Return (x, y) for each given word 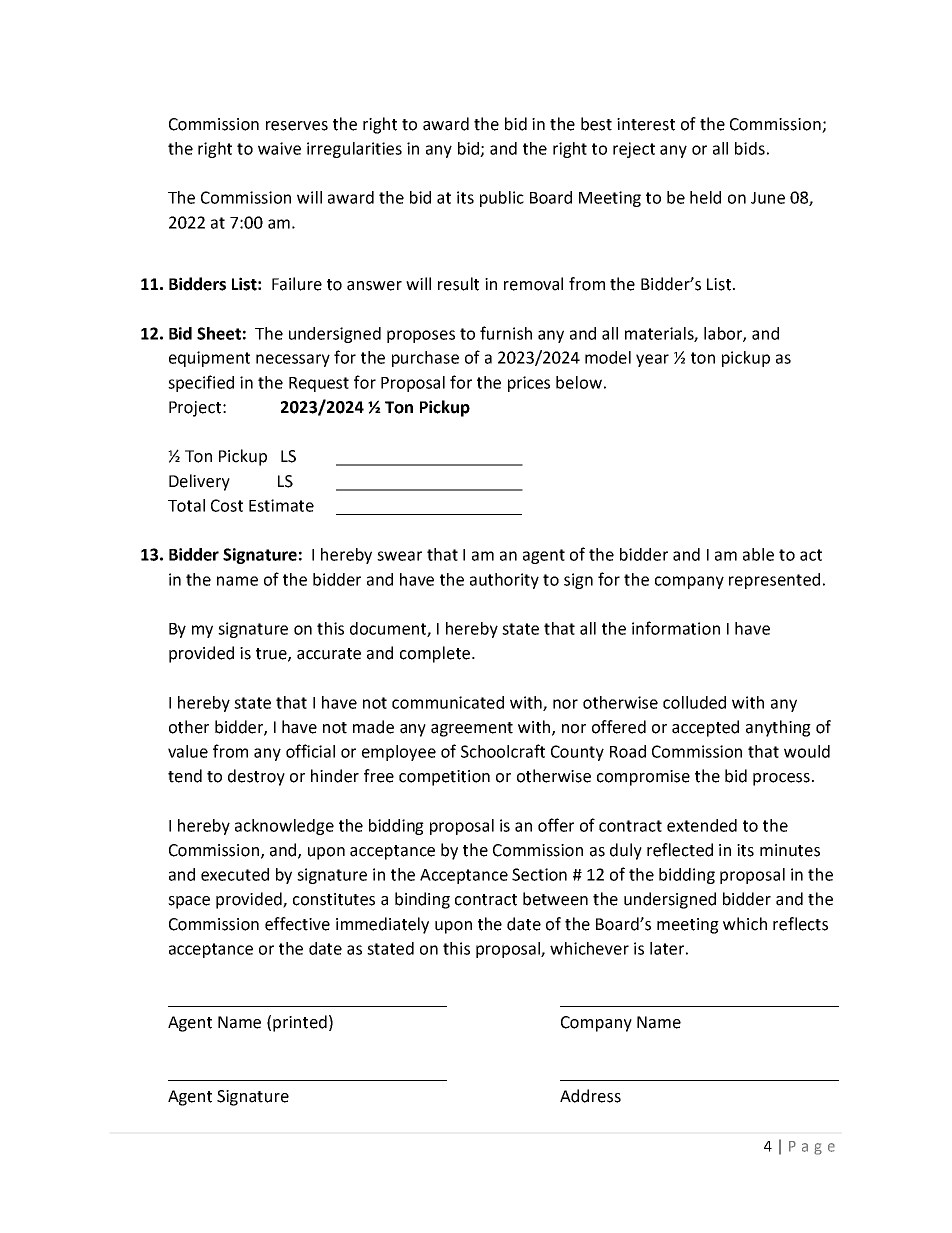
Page (812, 1148)
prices (529, 384)
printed (300, 1023)
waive (279, 148)
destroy (256, 777)
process (781, 779)
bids (750, 148)
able (758, 554)
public (502, 199)
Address (590, 1096)
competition (444, 778)
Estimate (281, 505)
